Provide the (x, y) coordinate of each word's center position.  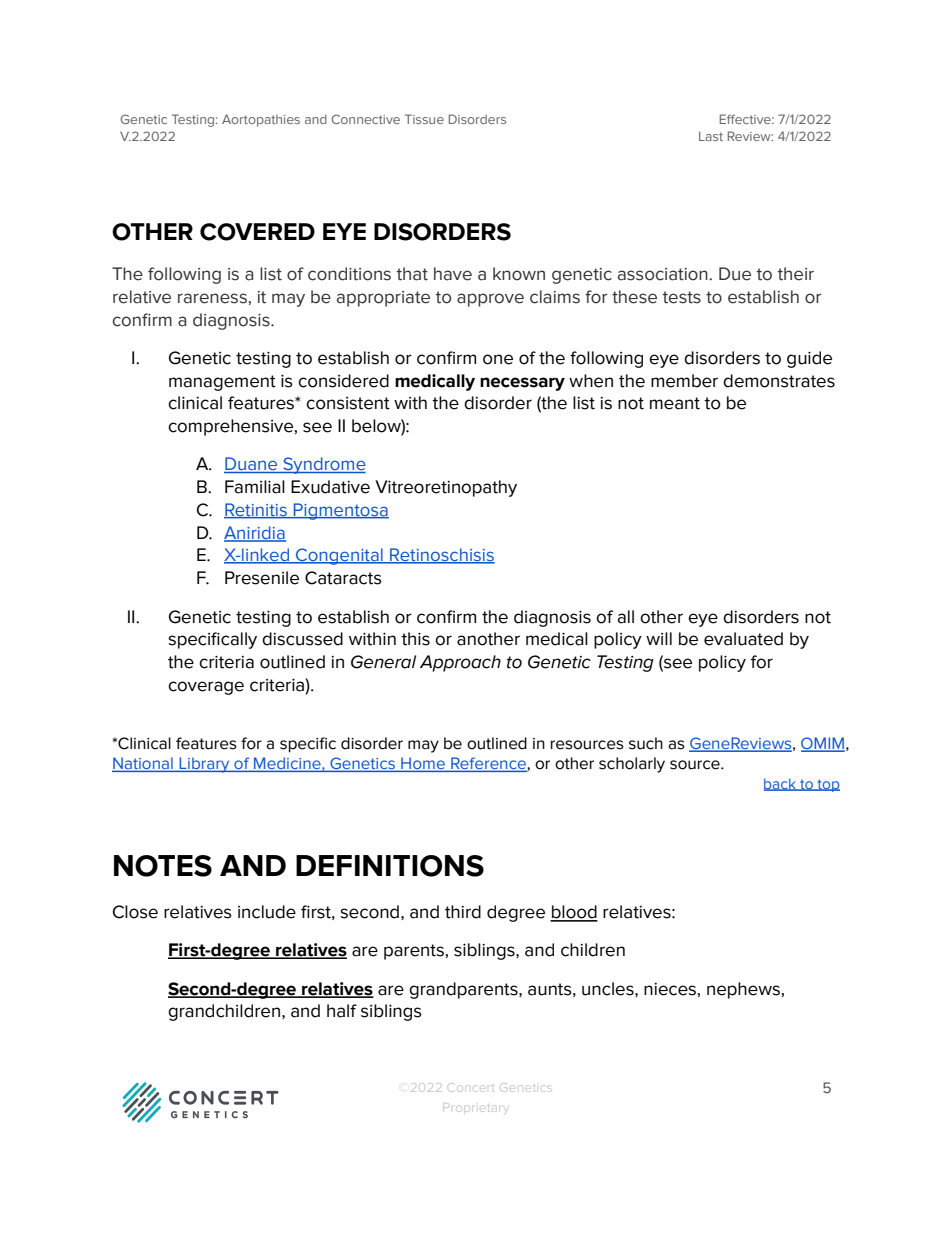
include (267, 912)
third (463, 912)
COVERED (257, 232)
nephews (743, 990)
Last (711, 136)
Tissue (424, 119)
